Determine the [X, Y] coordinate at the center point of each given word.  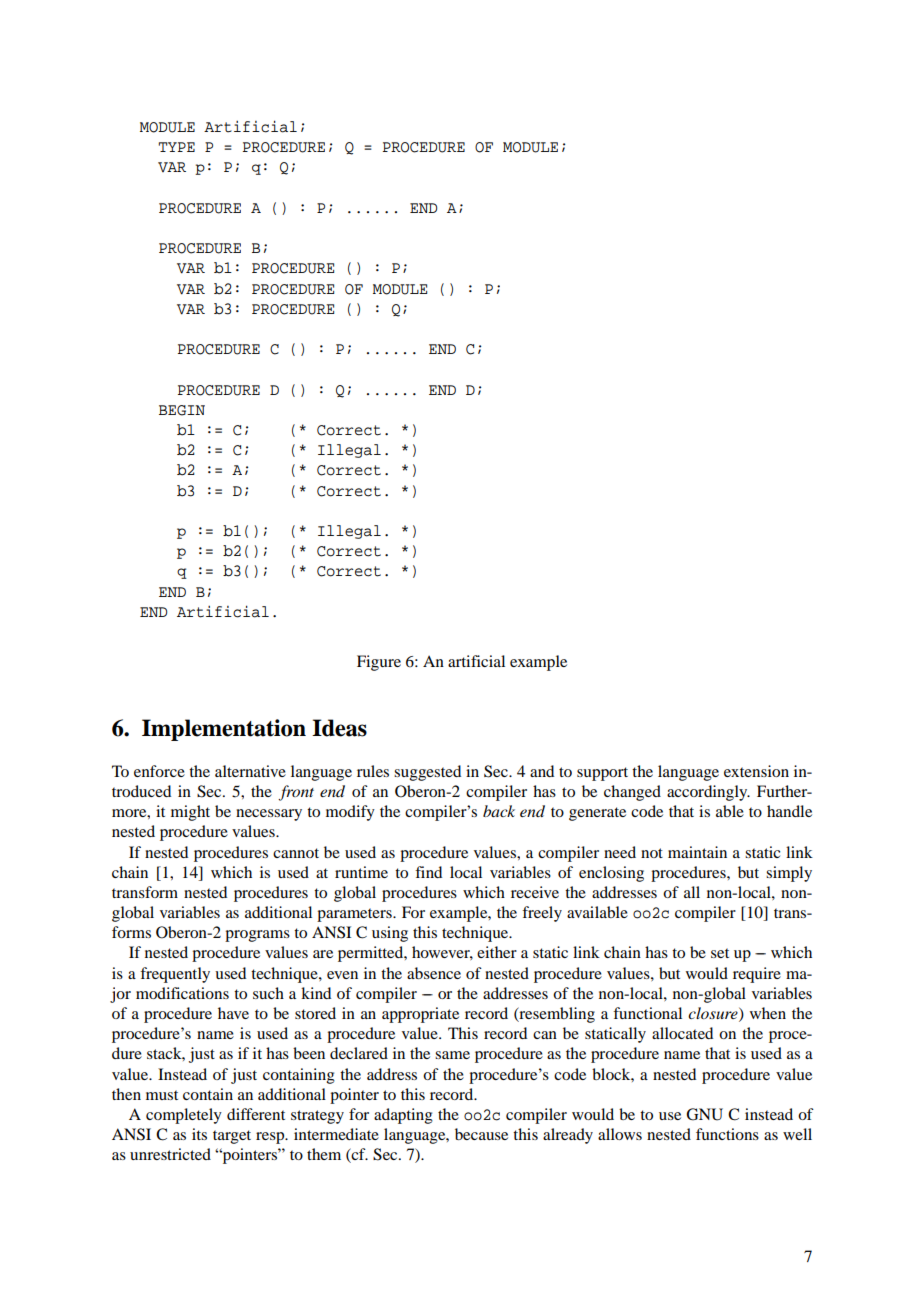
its [199, 1134]
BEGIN [182, 410]
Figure [379, 663]
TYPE [176, 147]
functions [727, 1134]
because [481, 1134]
